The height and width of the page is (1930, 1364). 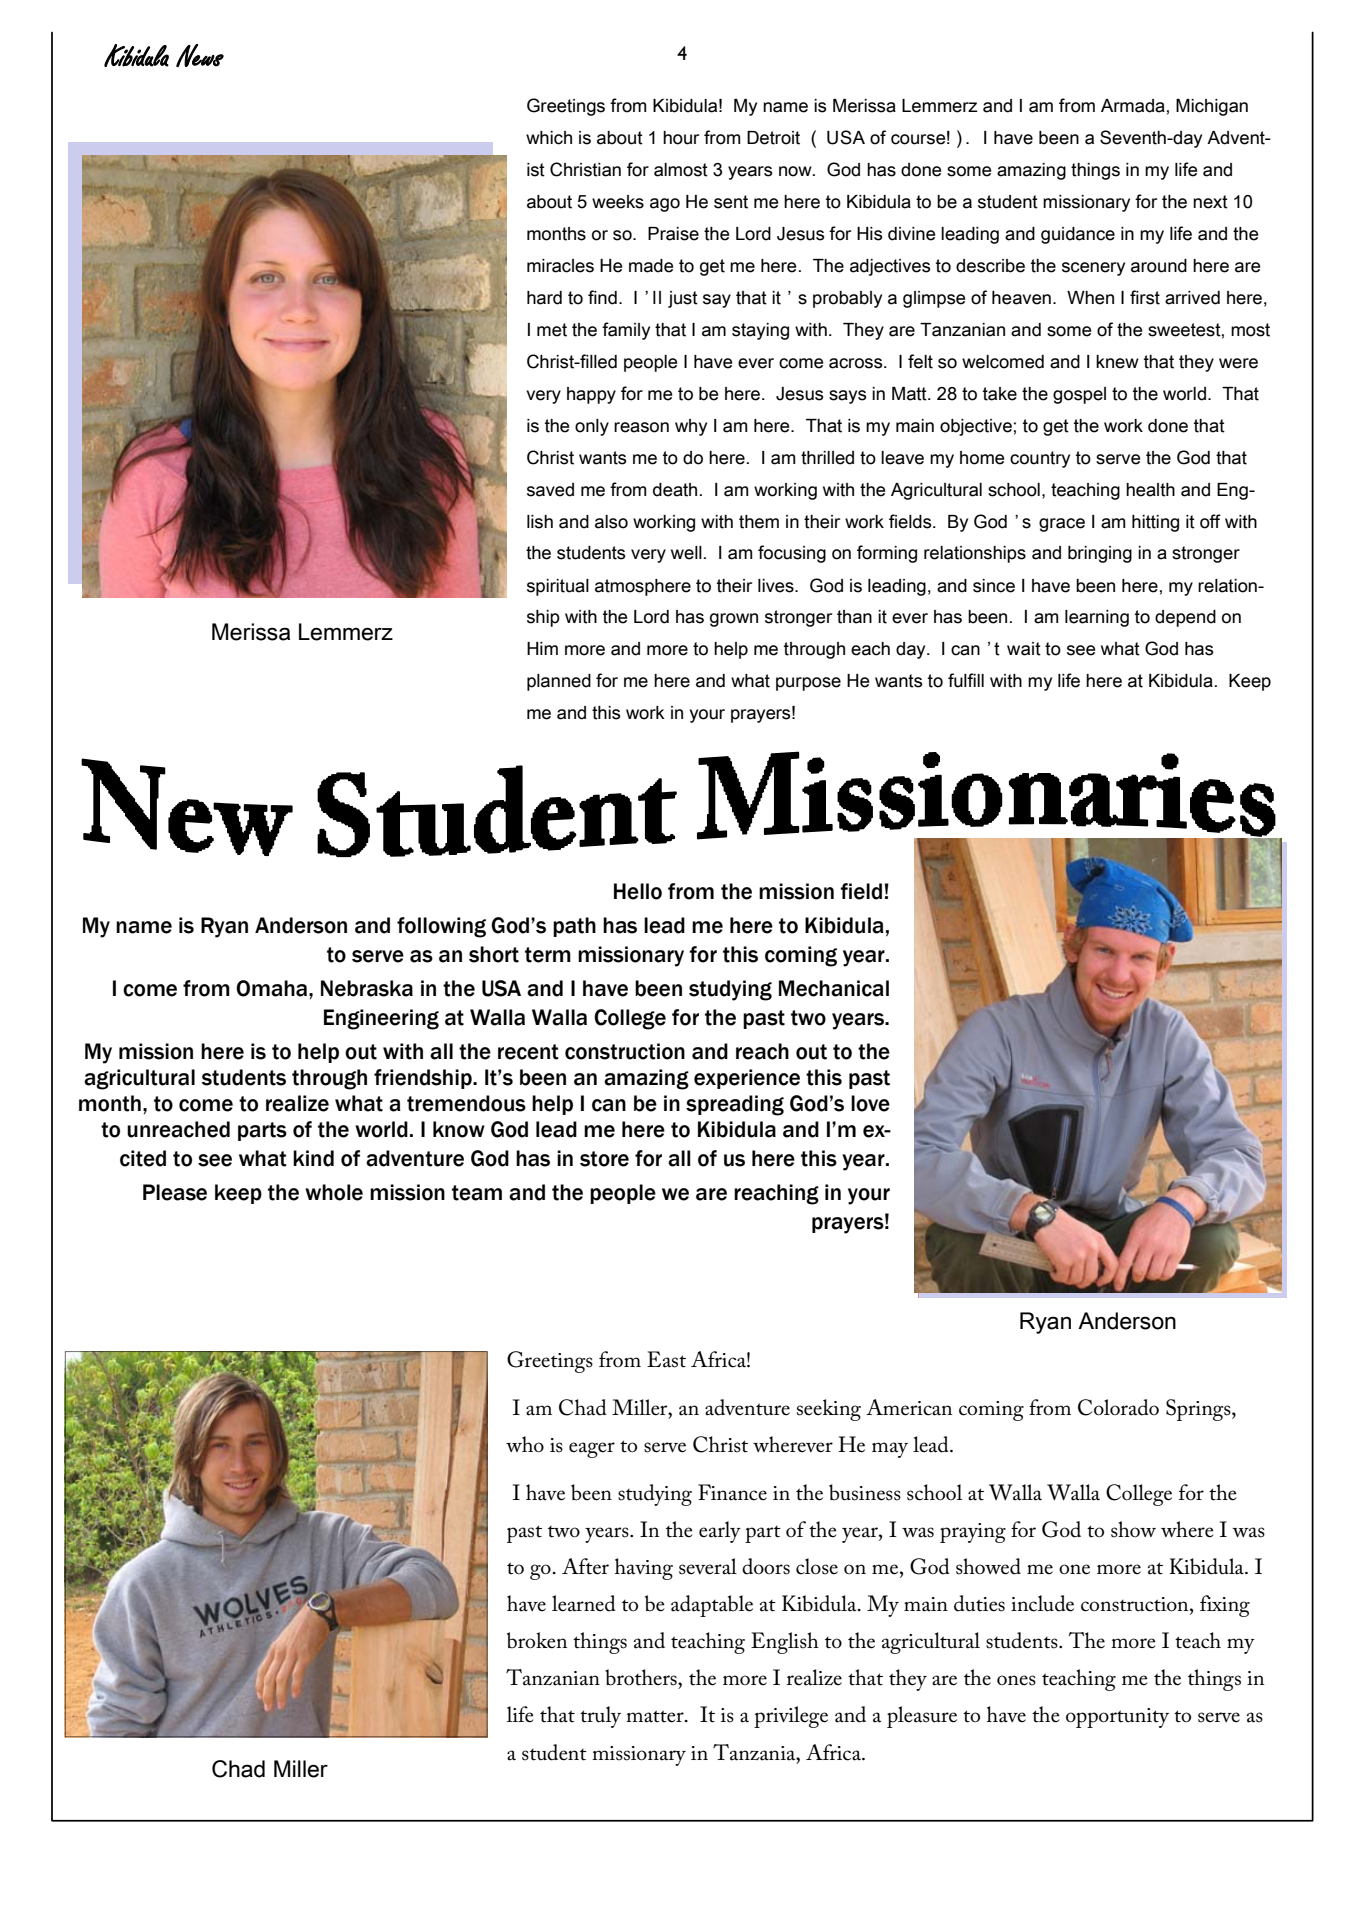 What do you see at coordinates (273, 988) in the page?
I see `Omaha` at bounding box center [273, 988].
